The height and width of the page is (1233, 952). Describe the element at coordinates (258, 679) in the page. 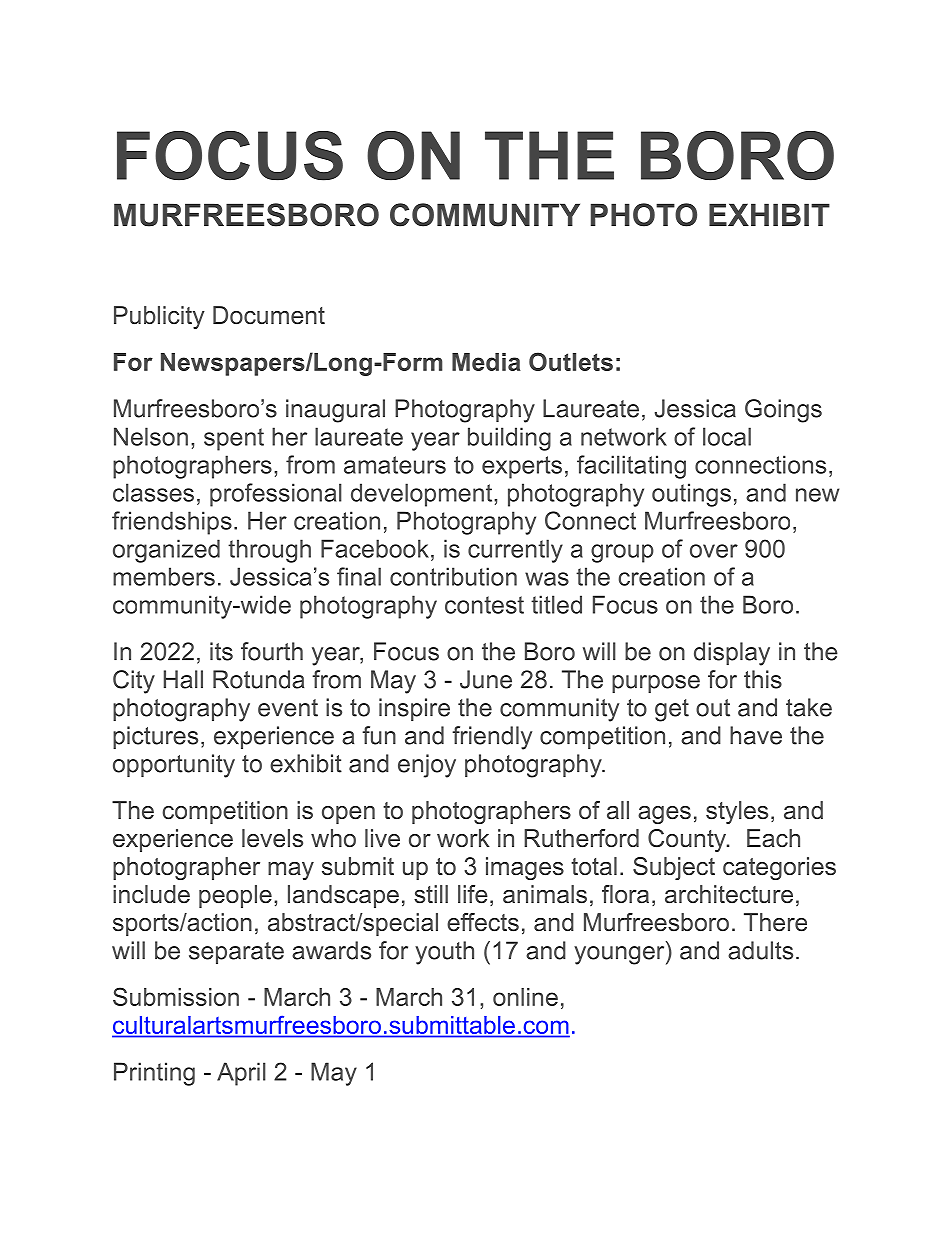

I see `Rotunda` at that location.
